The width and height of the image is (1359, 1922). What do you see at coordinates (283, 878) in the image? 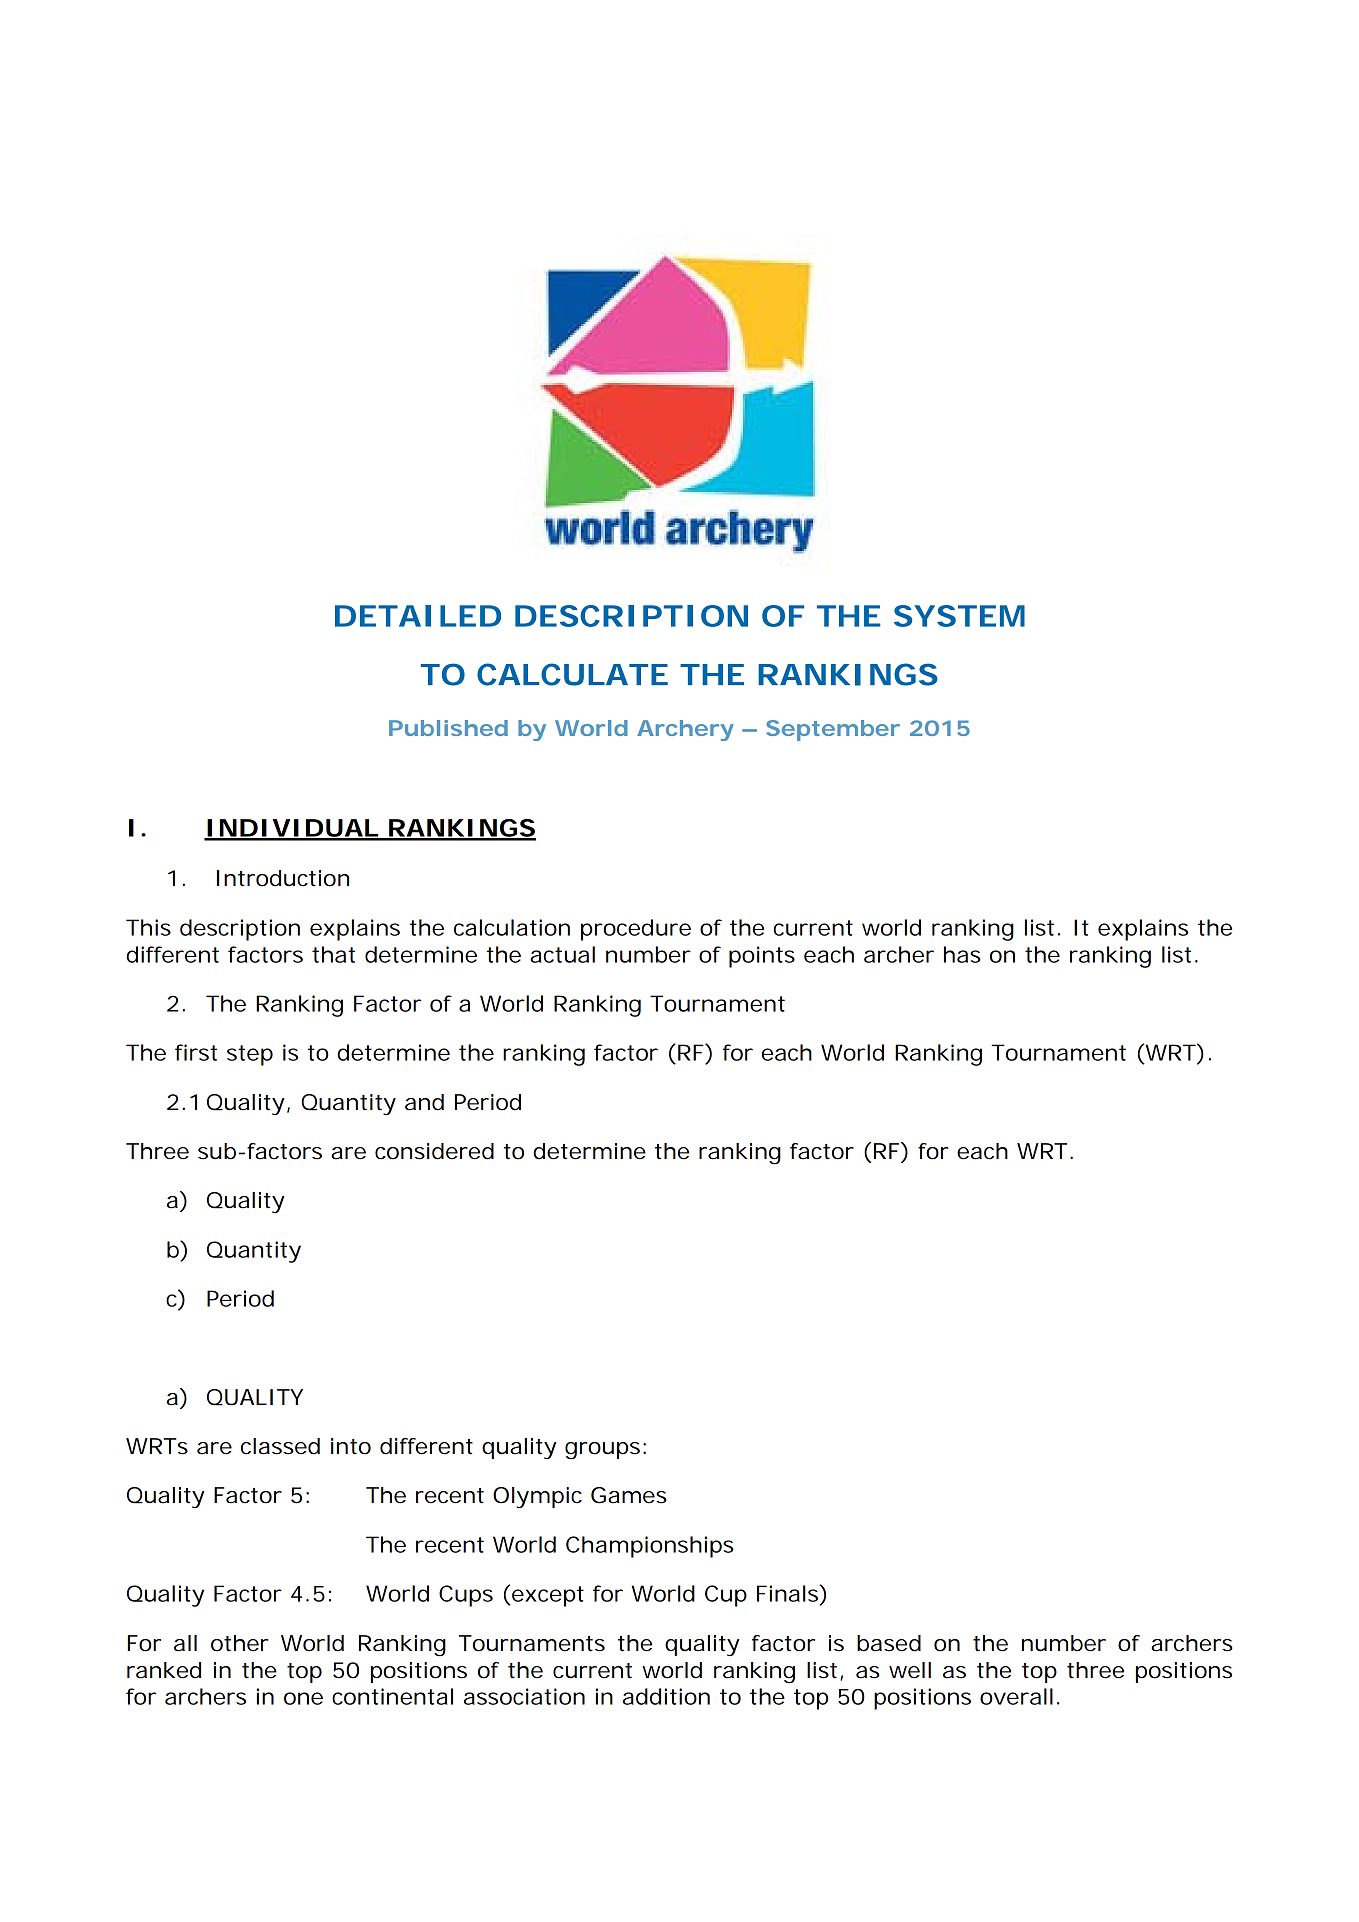
I see `Introduction` at bounding box center [283, 878].
